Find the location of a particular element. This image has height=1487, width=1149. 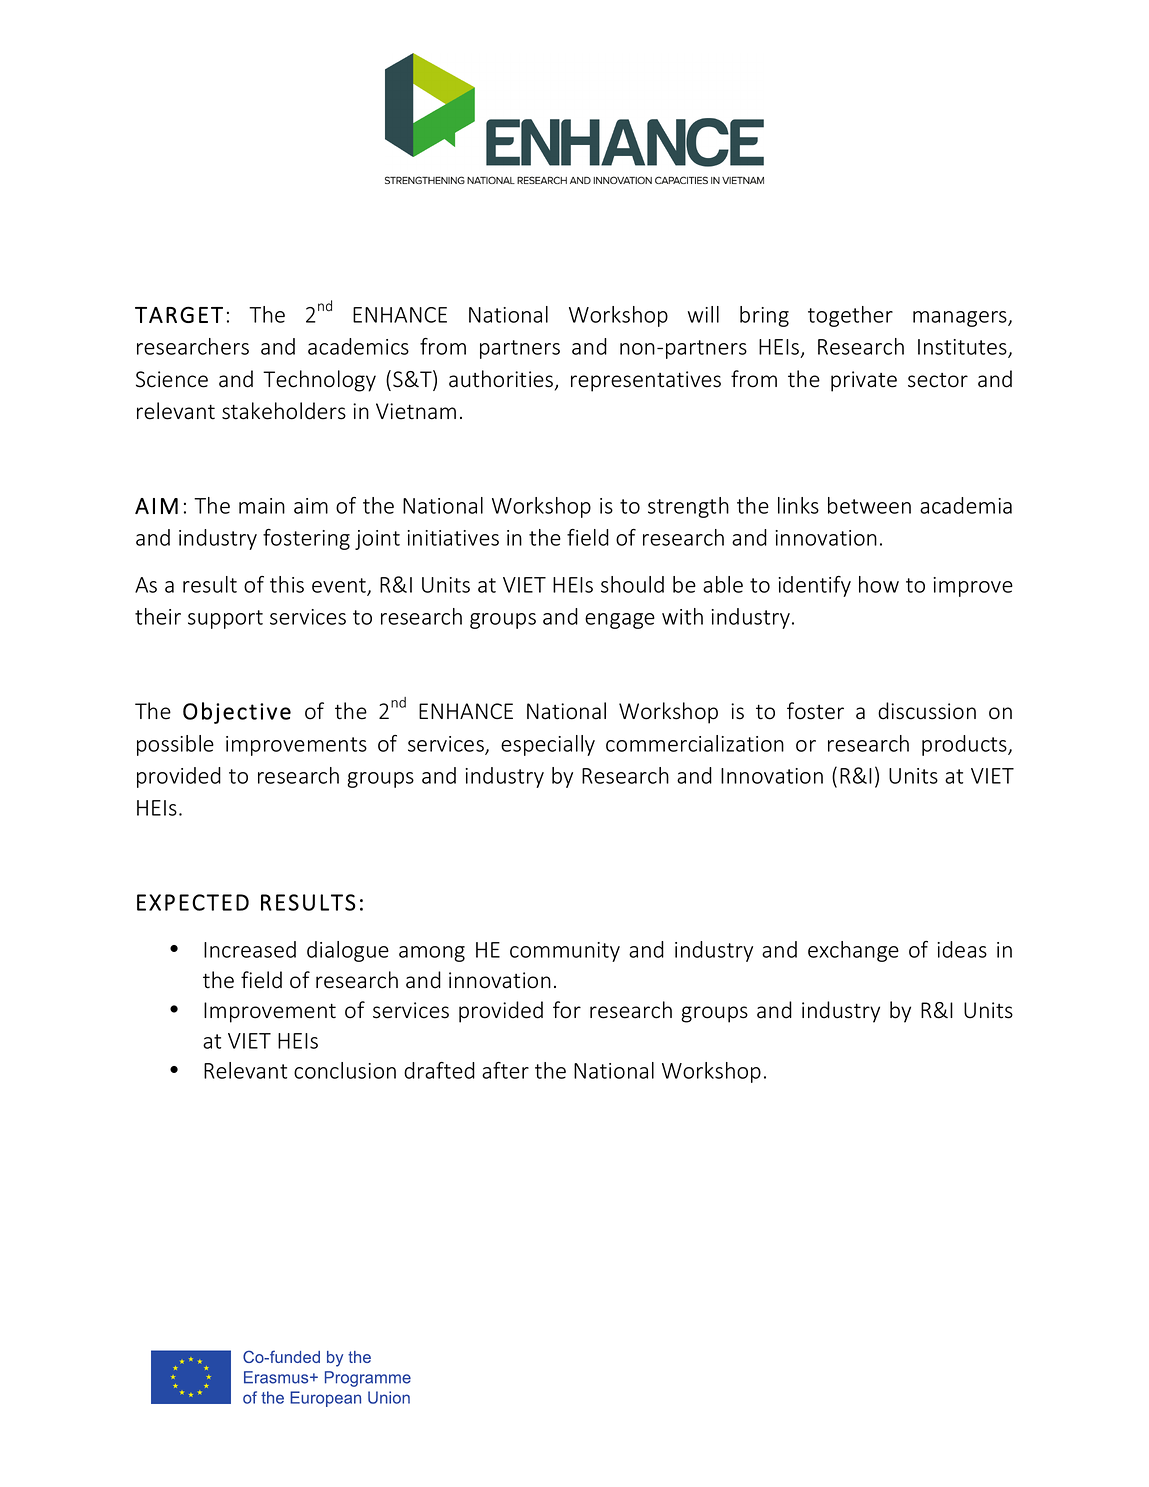

possible is located at coordinates (175, 745).
